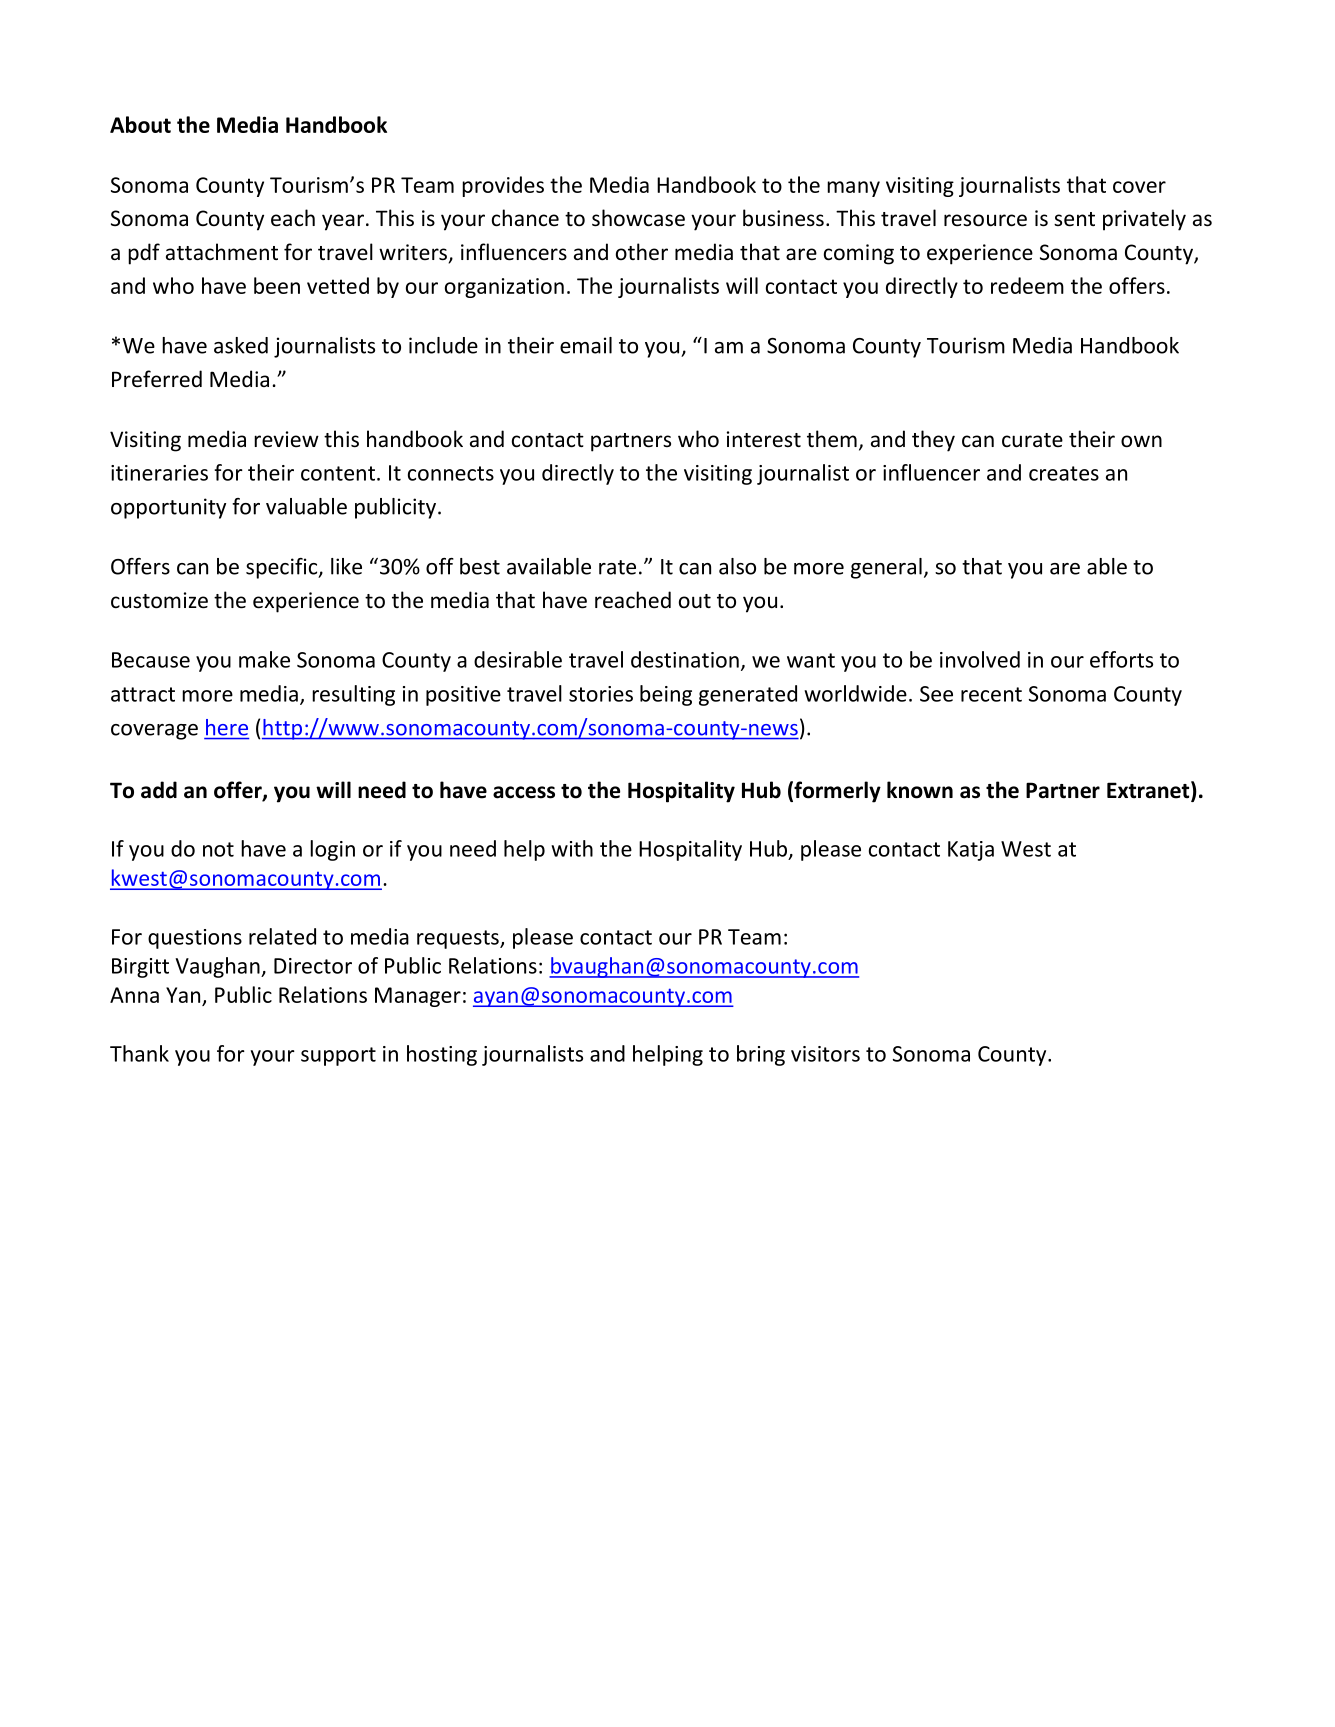 This screenshot has height=1727, width=1335. Describe the element at coordinates (140, 124) in the screenshot. I see `About` at that location.
